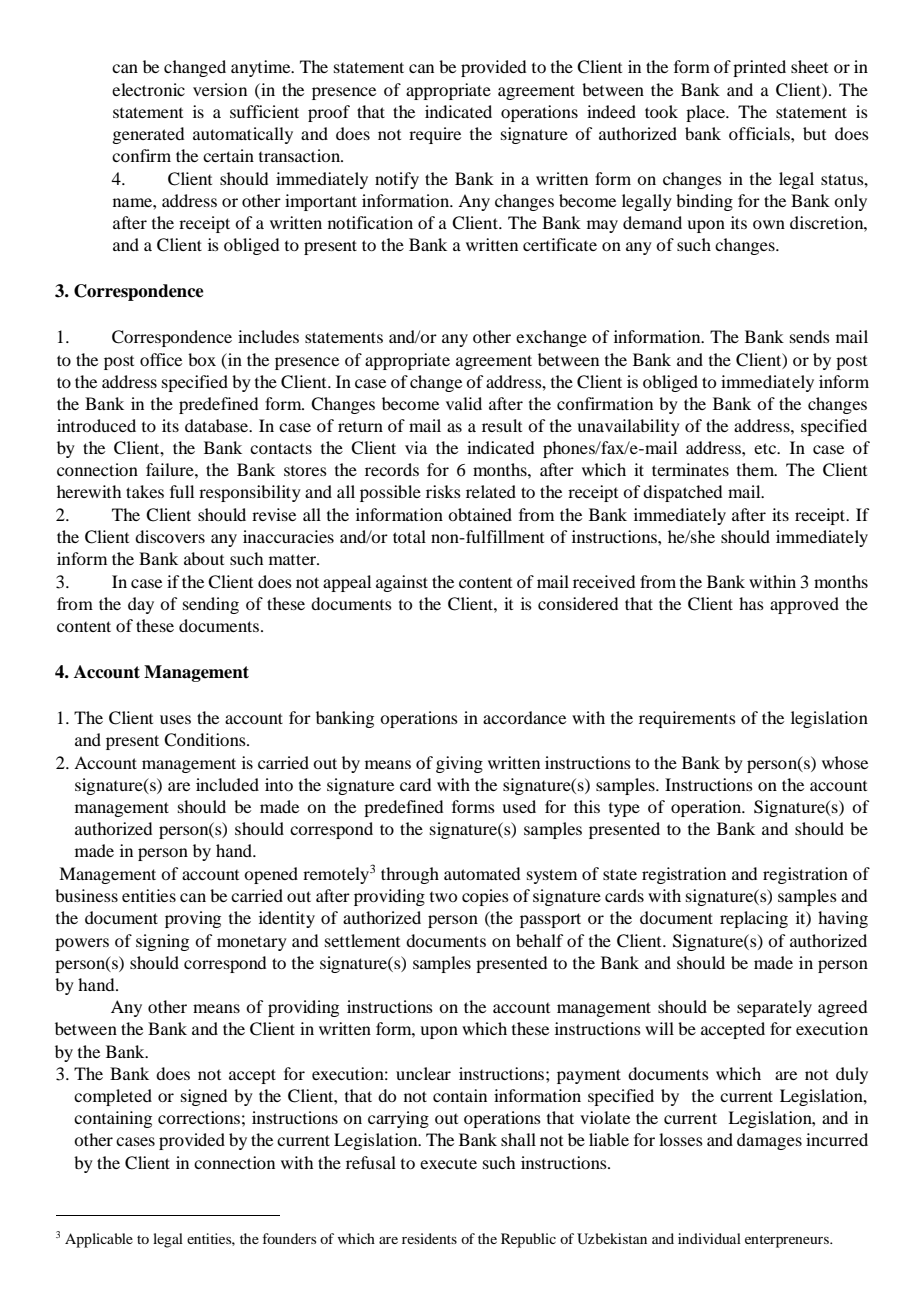 The image size is (924, 1308). I want to click on notify, so click(397, 180).
